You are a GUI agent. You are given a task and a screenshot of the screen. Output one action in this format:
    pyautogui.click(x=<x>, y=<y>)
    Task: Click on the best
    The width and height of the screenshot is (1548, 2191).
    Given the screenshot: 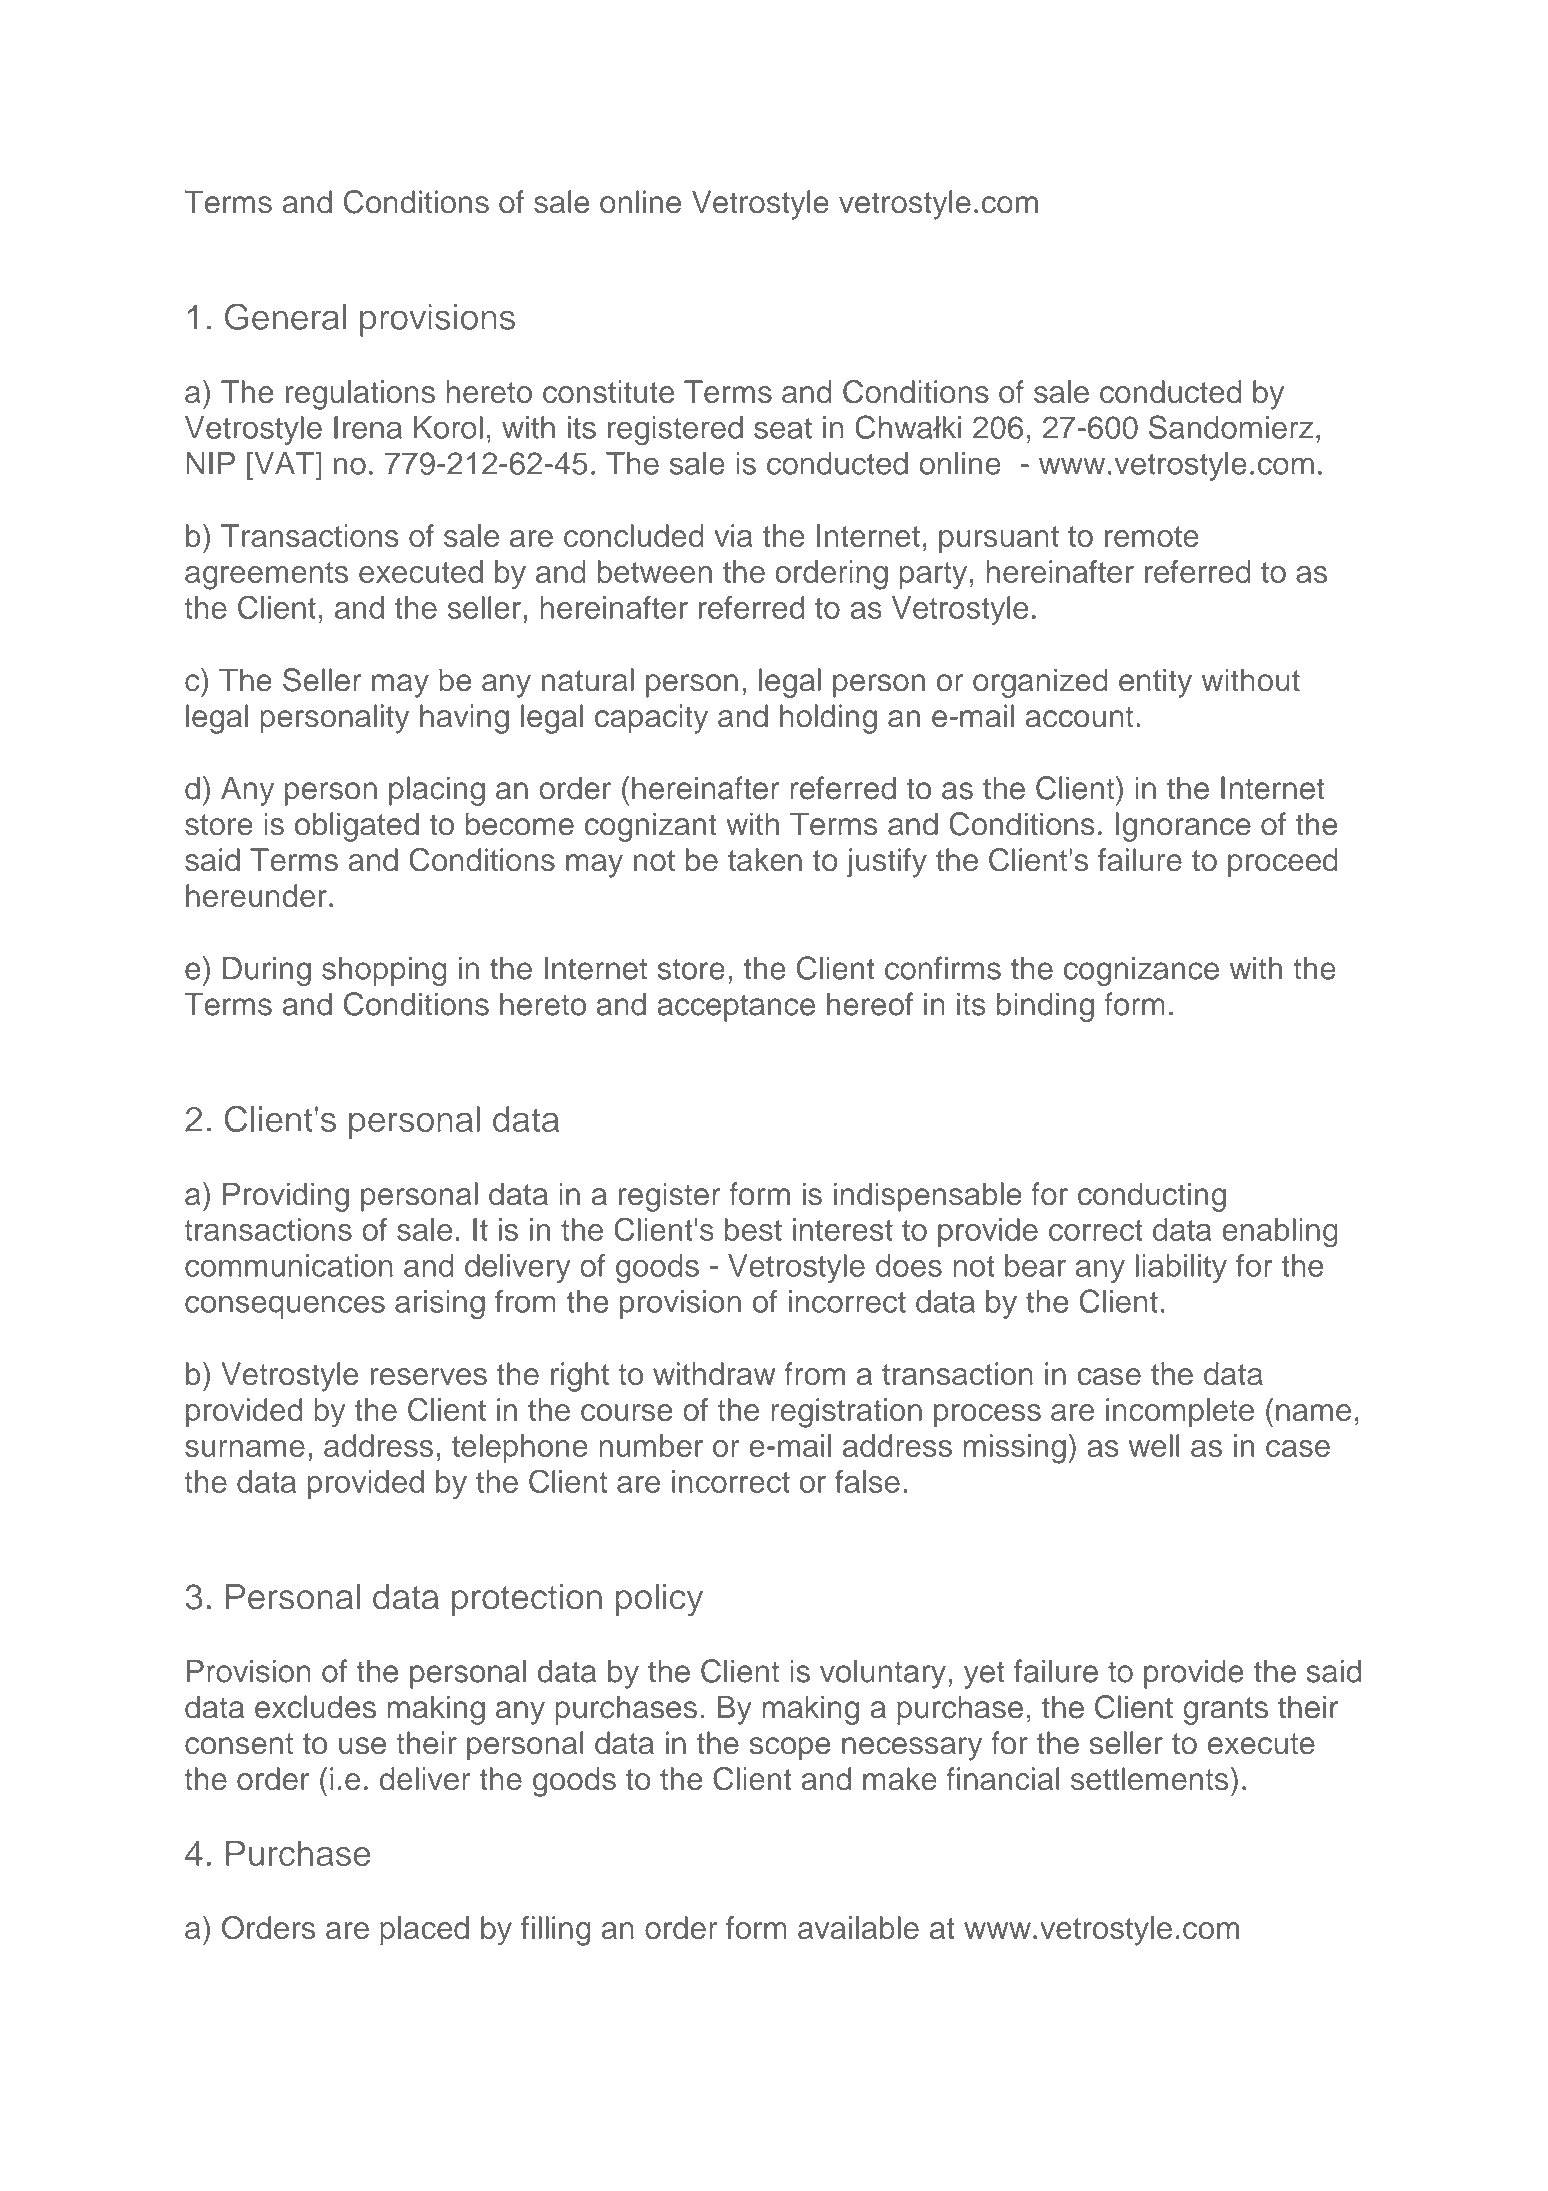 What is the action you would take?
    pyautogui.click(x=753, y=1229)
